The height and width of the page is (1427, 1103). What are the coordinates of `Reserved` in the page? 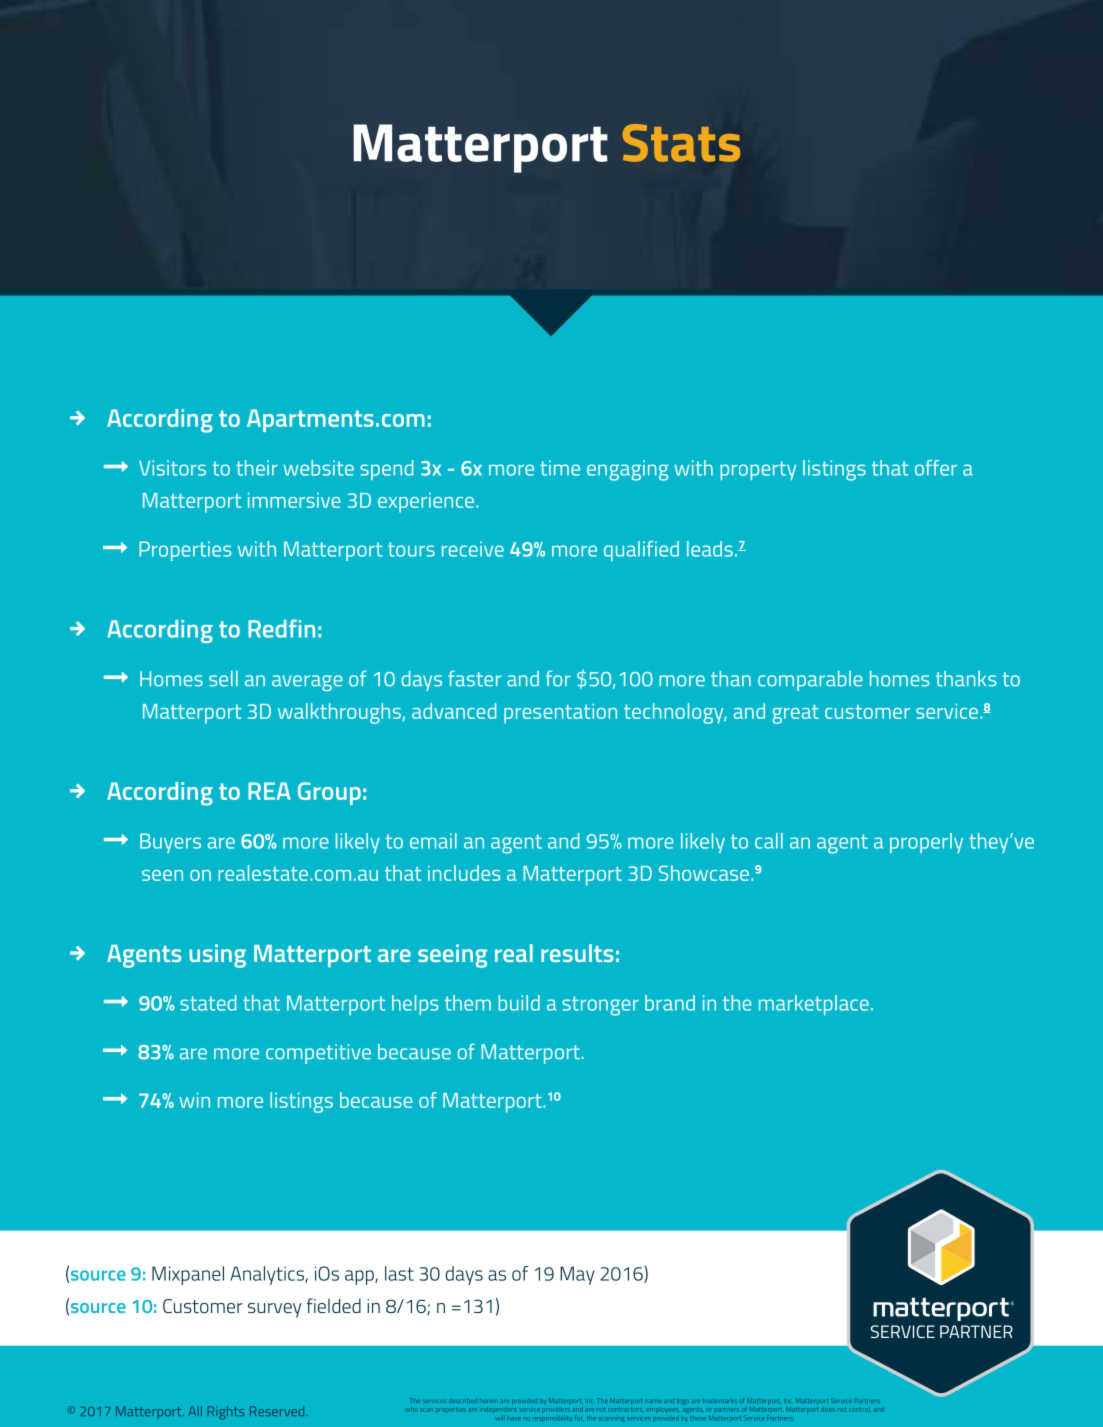 It's located at (278, 1411).
